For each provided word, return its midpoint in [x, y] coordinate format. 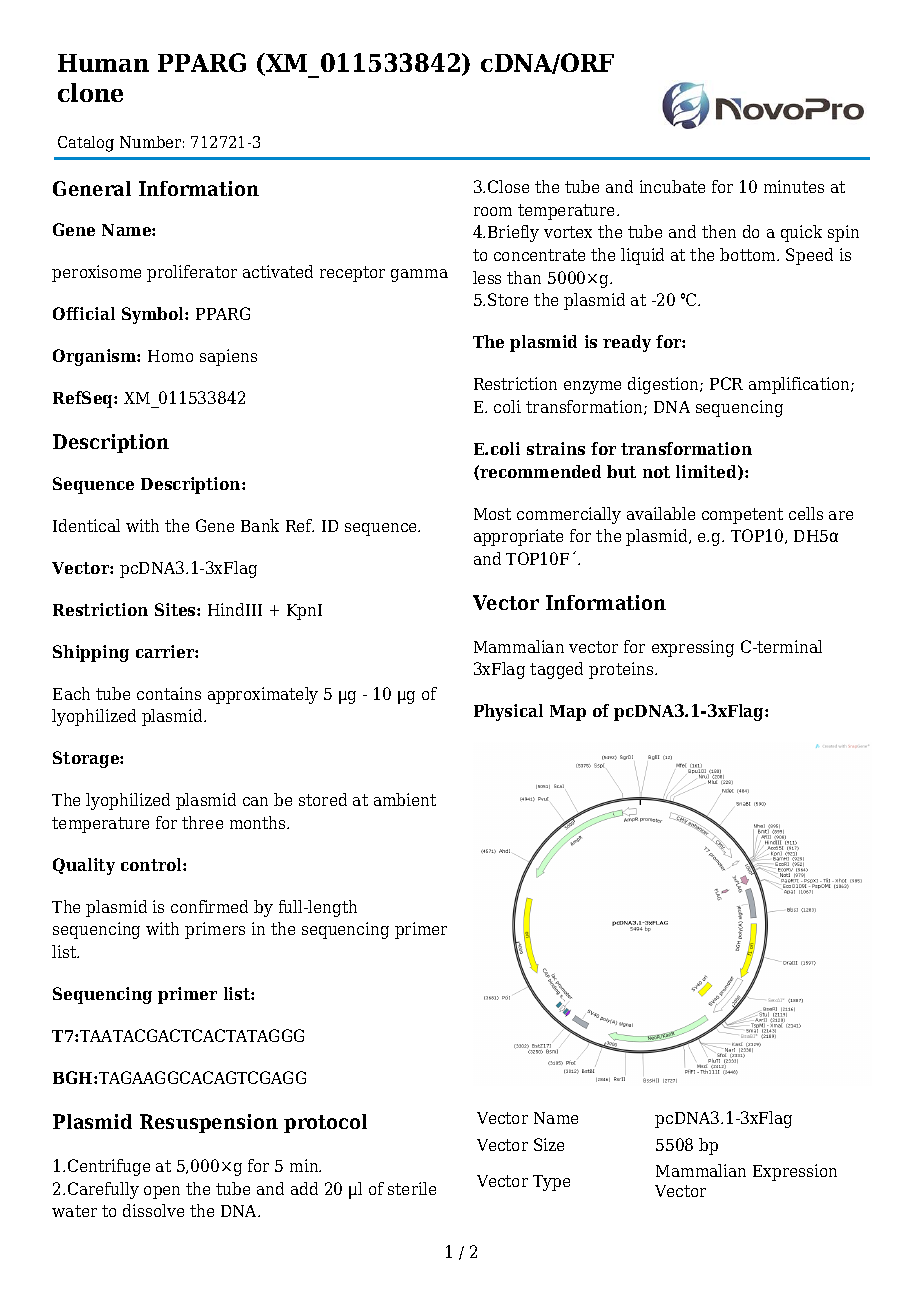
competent [742, 516]
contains [169, 693]
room [493, 211]
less [487, 277]
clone [90, 92]
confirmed [209, 906]
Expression [795, 1172]
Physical [508, 712]
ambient [405, 799]
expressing [693, 648]
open [162, 1192]
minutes [794, 186]
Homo [170, 356]
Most [492, 514]
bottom [749, 254]
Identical [86, 525]
